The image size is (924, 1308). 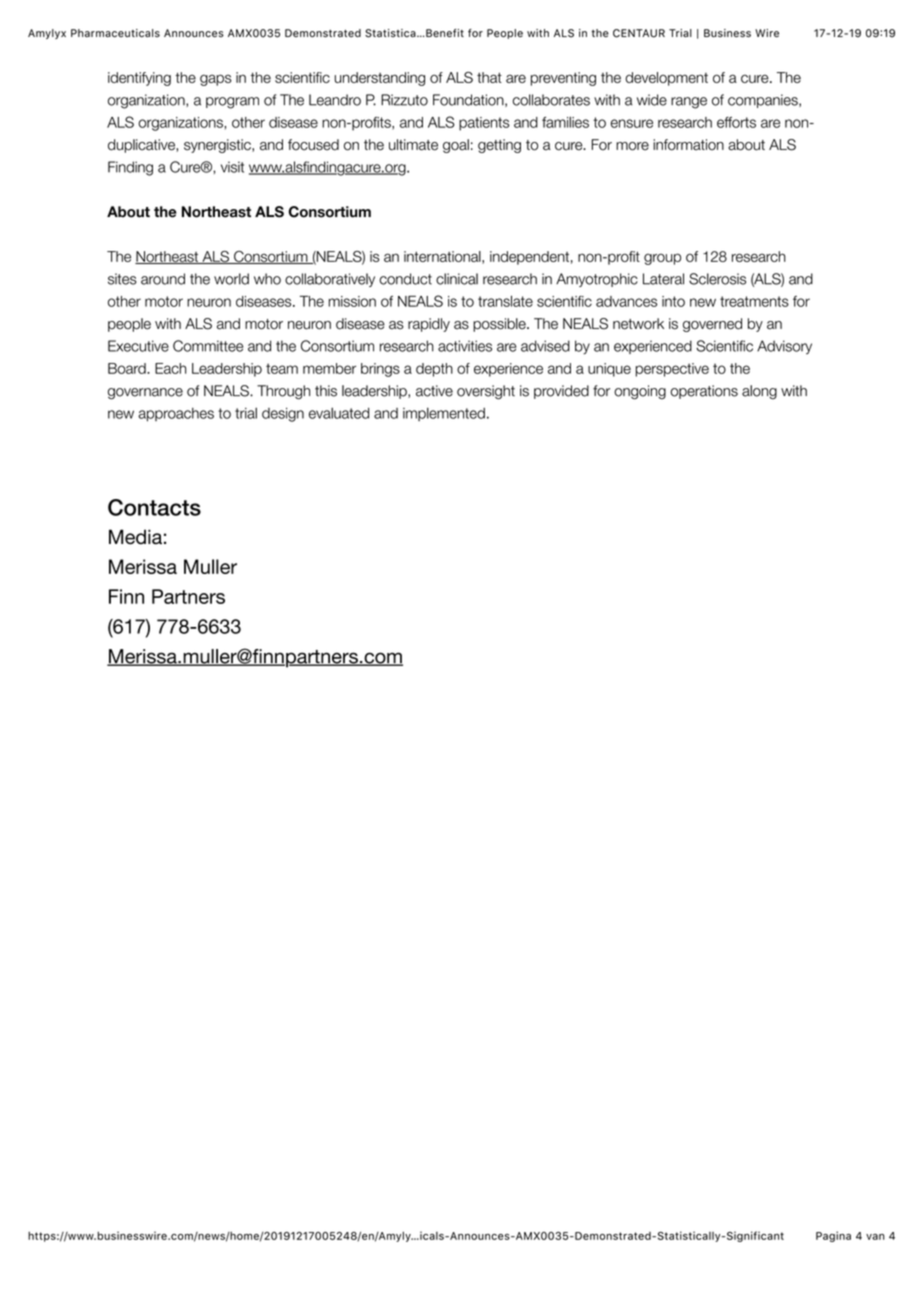 What do you see at coordinates (833, 1236) in the image?
I see `Pagina` at bounding box center [833, 1236].
